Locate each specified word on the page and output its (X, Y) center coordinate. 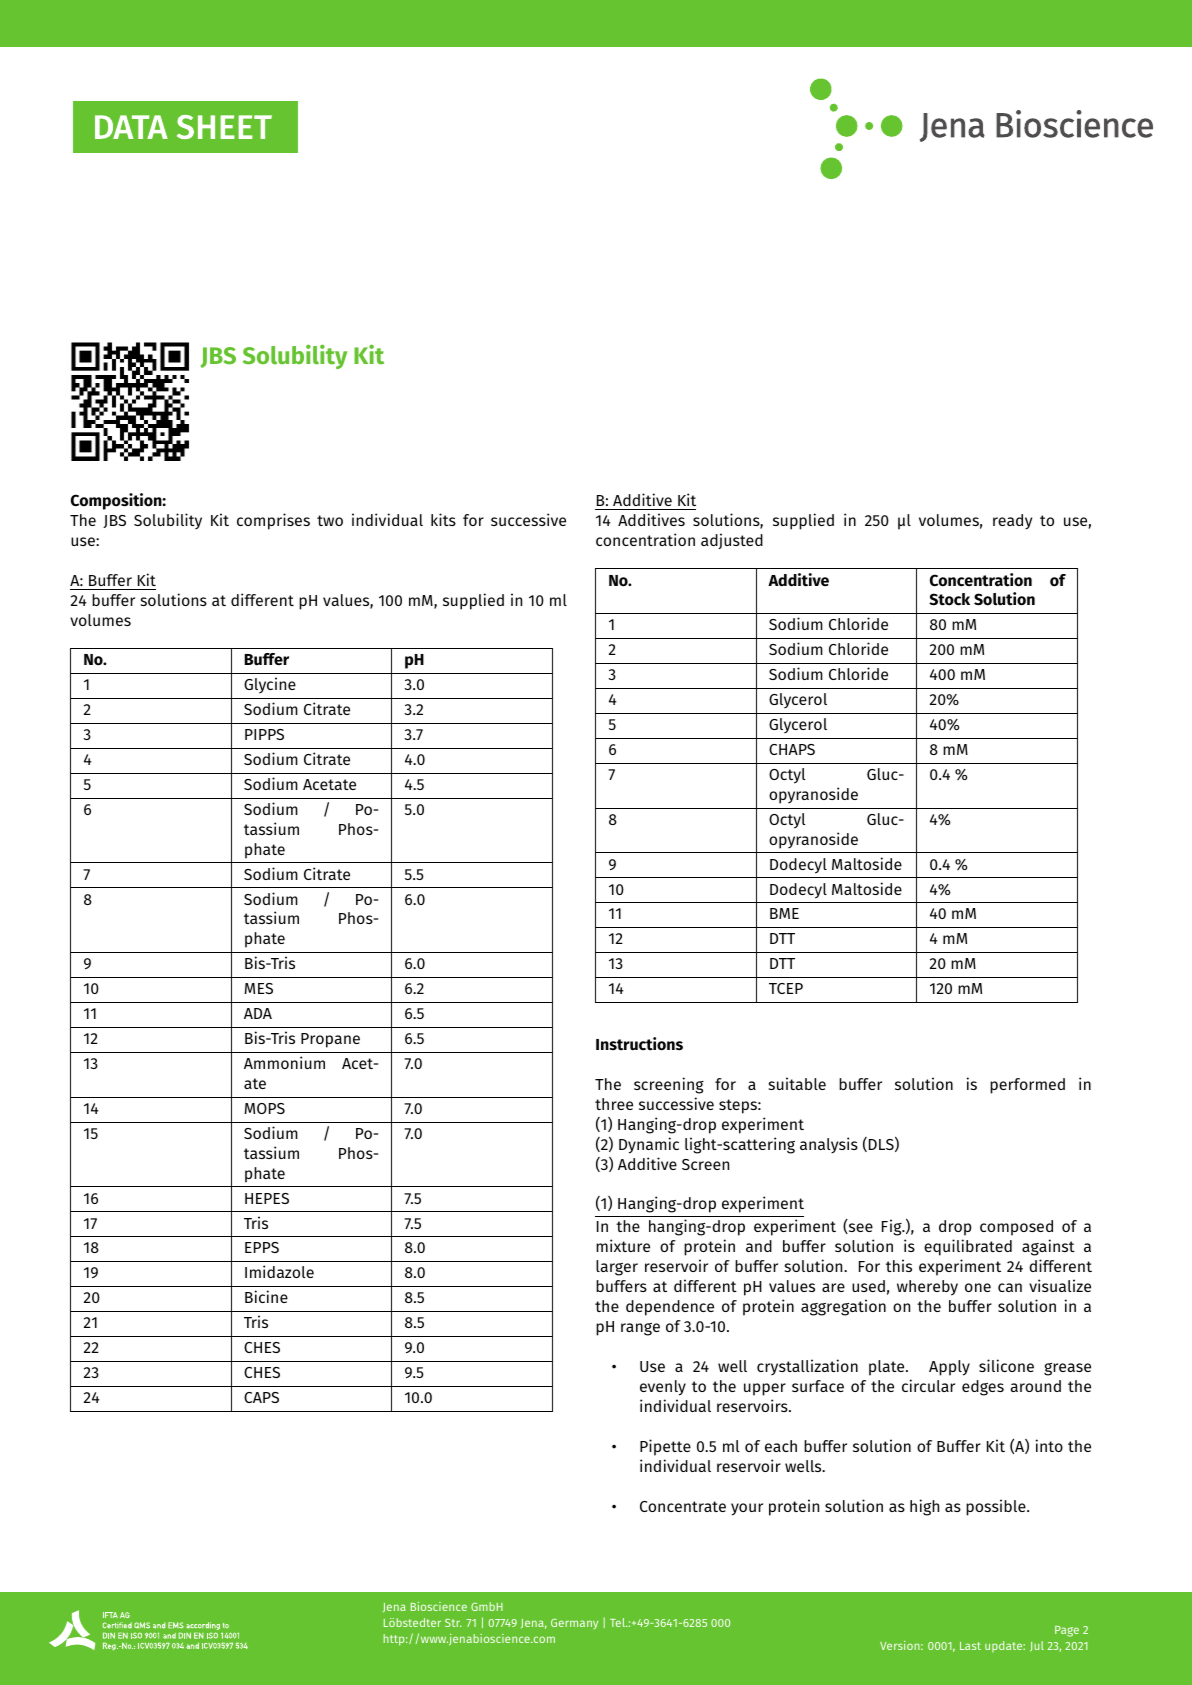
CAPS (261, 1397)
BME (784, 913)
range (640, 1329)
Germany (574, 1624)
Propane (330, 1040)
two (330, 520)
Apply (949, 1368)
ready (1012, 522)
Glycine (270, 685)
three (614, 1104)
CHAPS (792, 749)
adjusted (732, 541)
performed (1027, 1086)
